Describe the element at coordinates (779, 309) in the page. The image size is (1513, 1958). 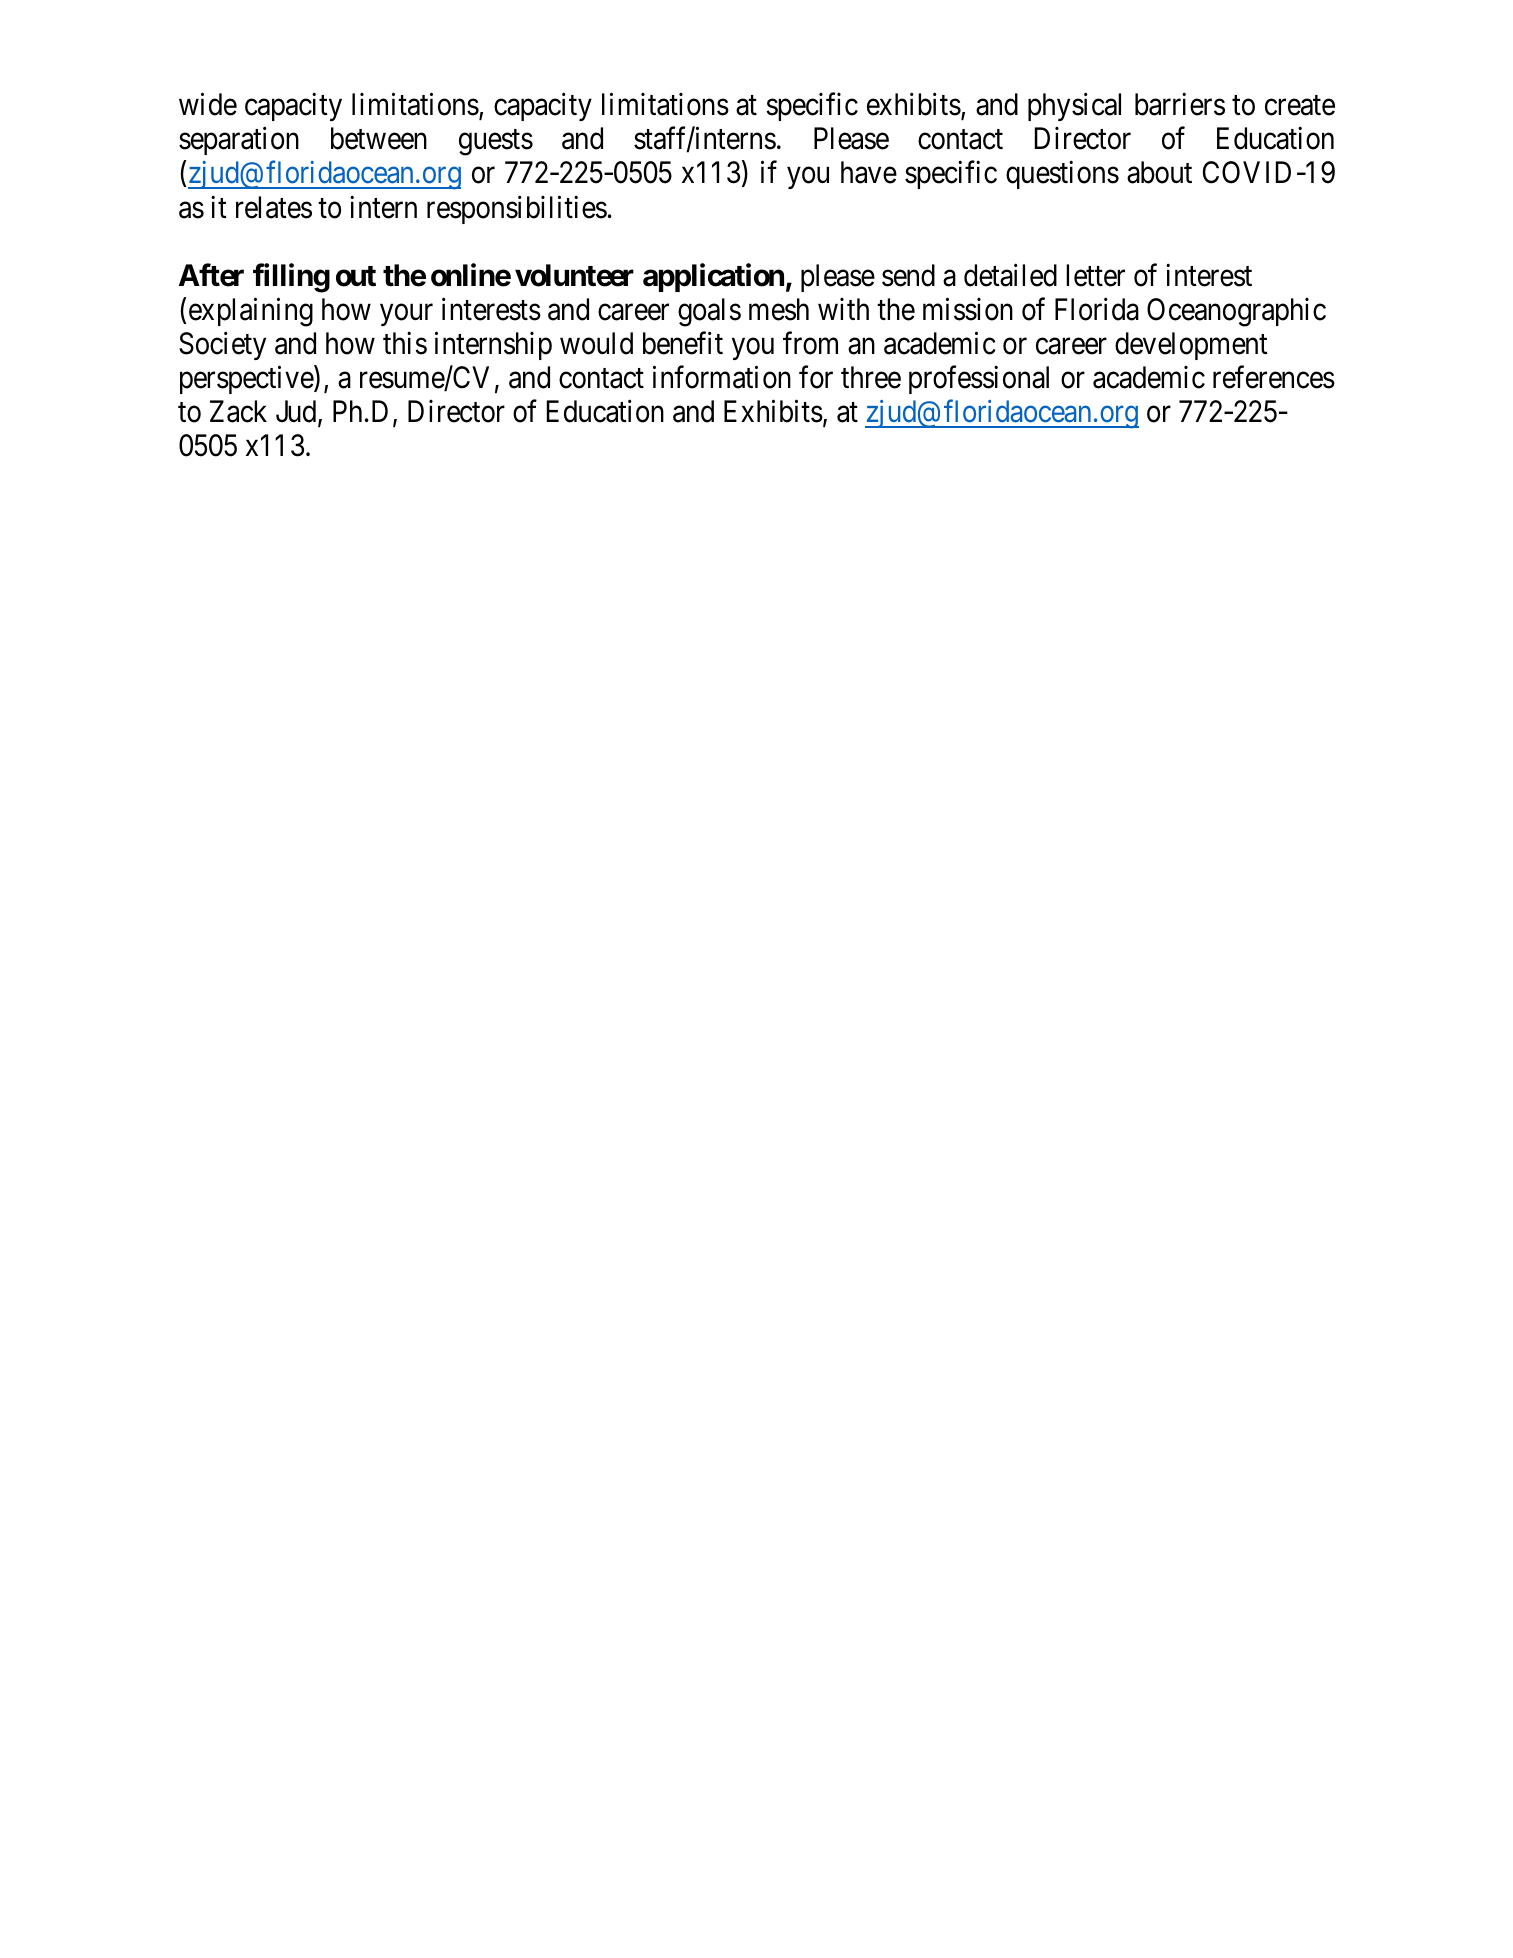
I see `mesh` at that location.
